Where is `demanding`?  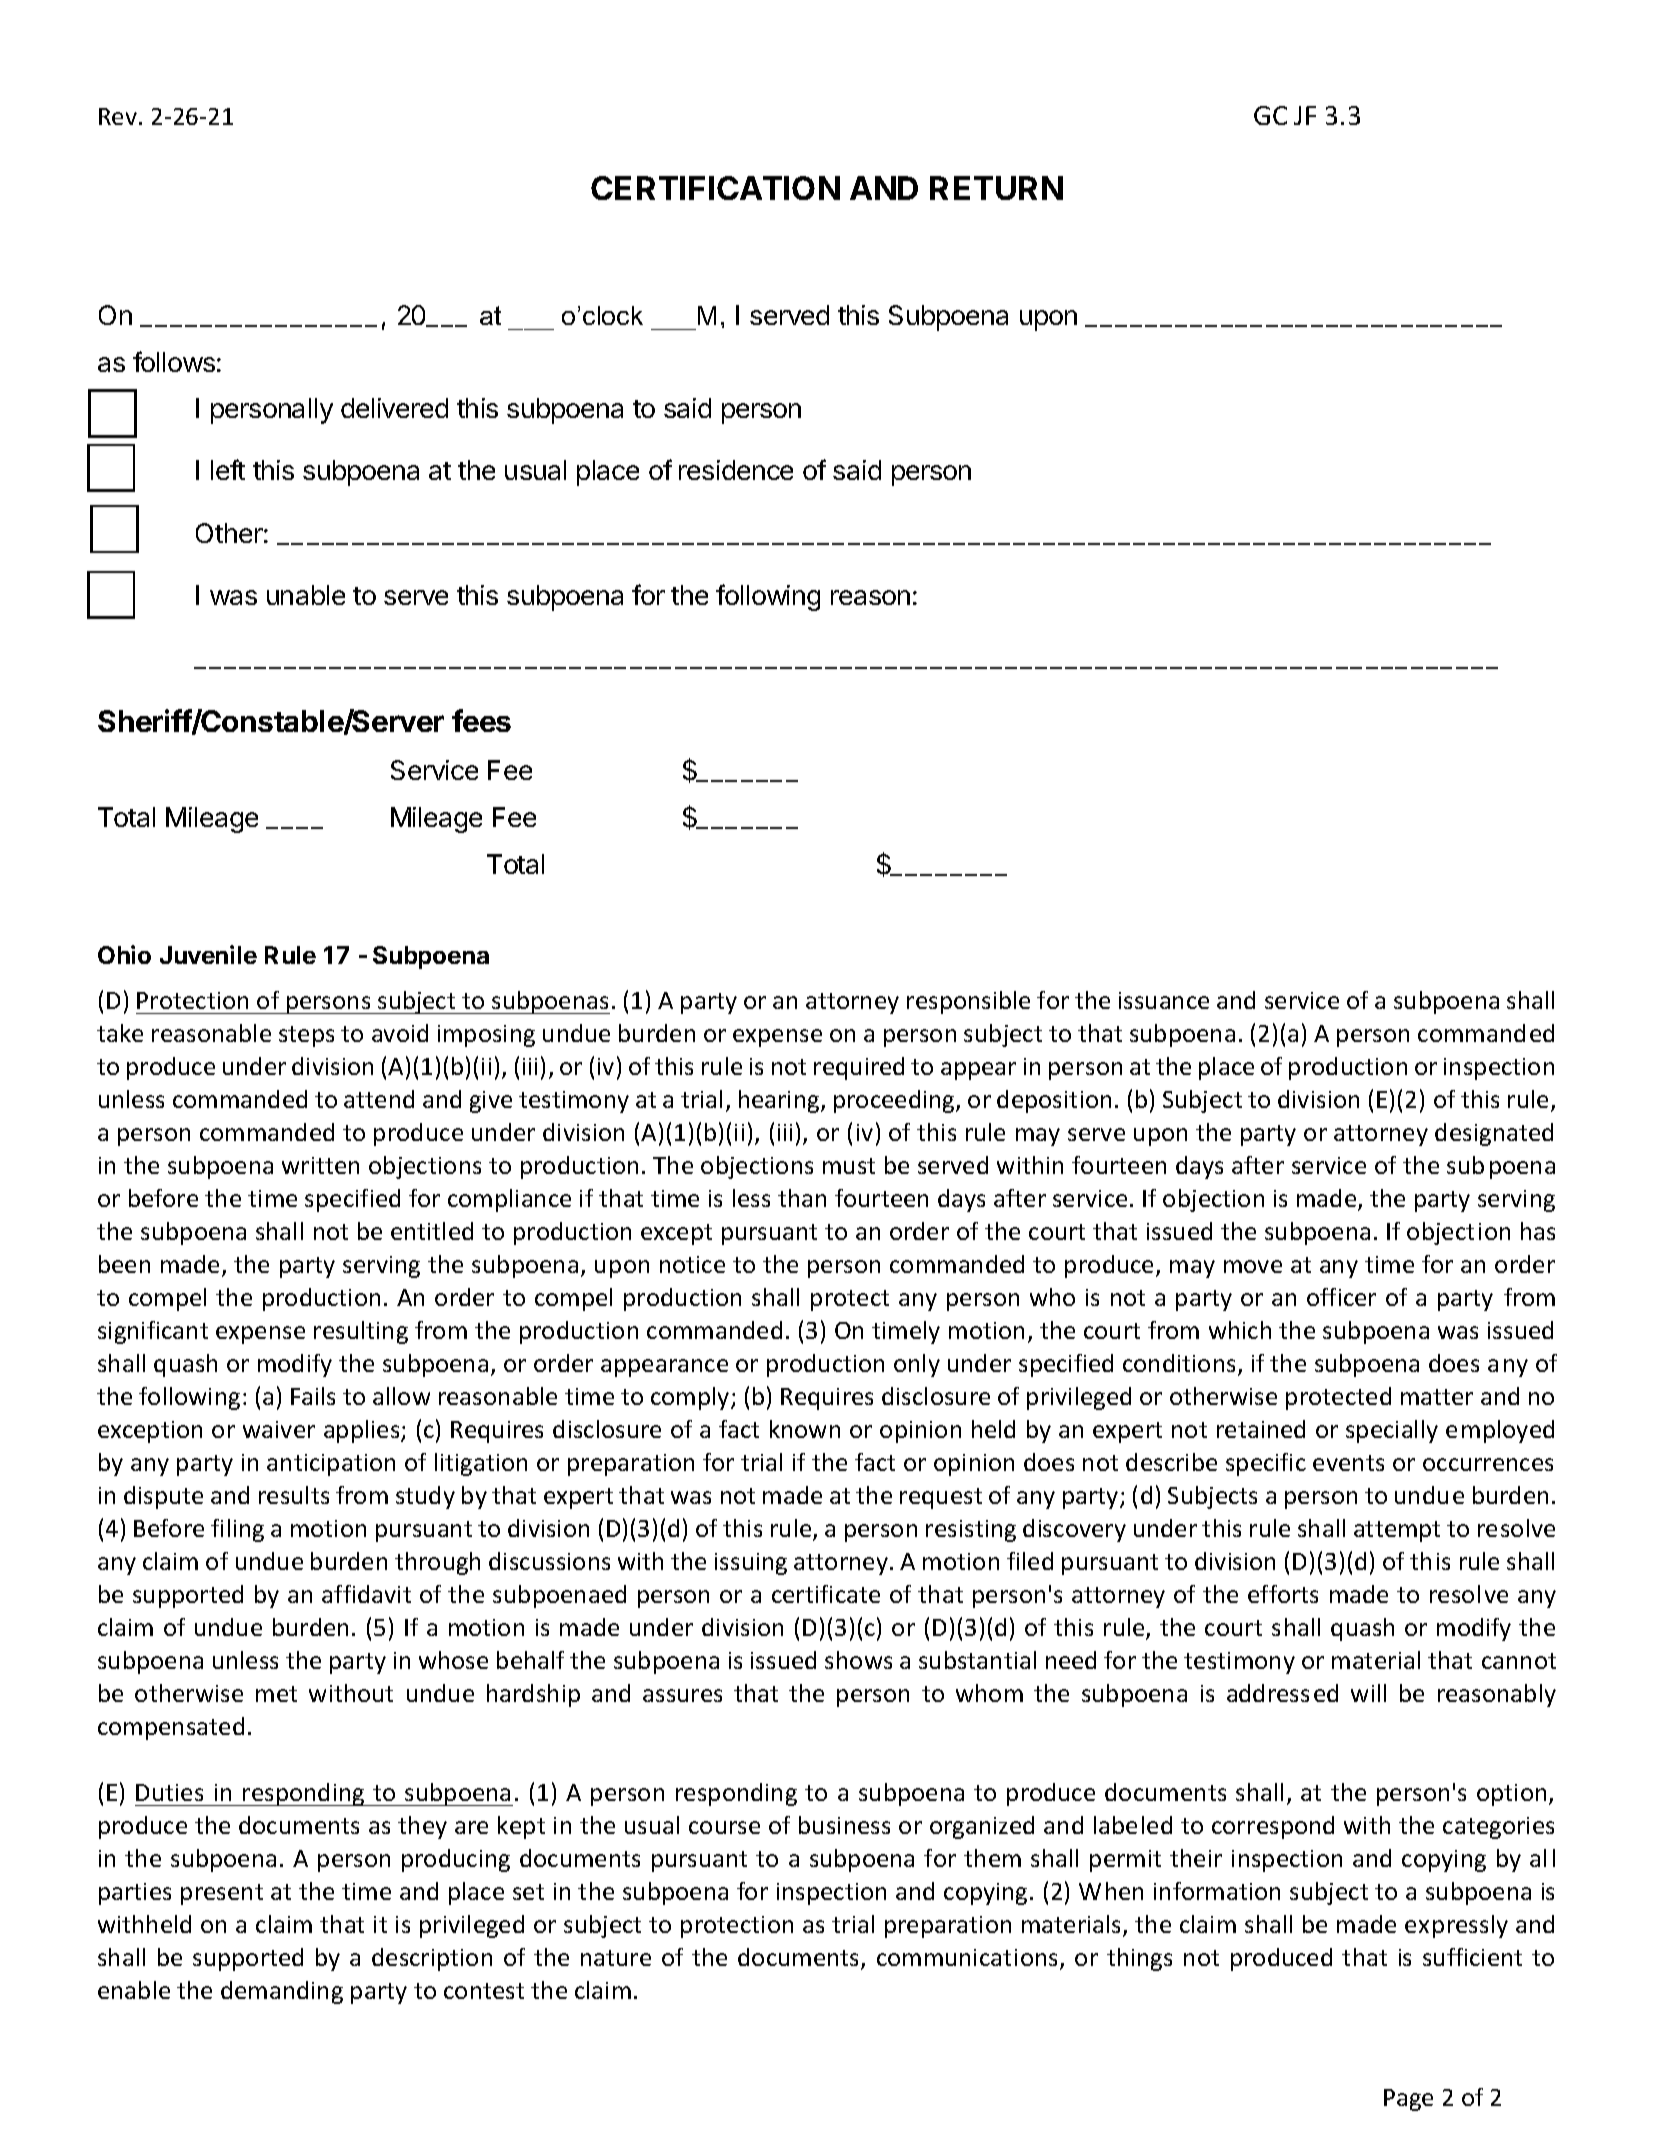
demanding is located at coordinates (282, 1992).
